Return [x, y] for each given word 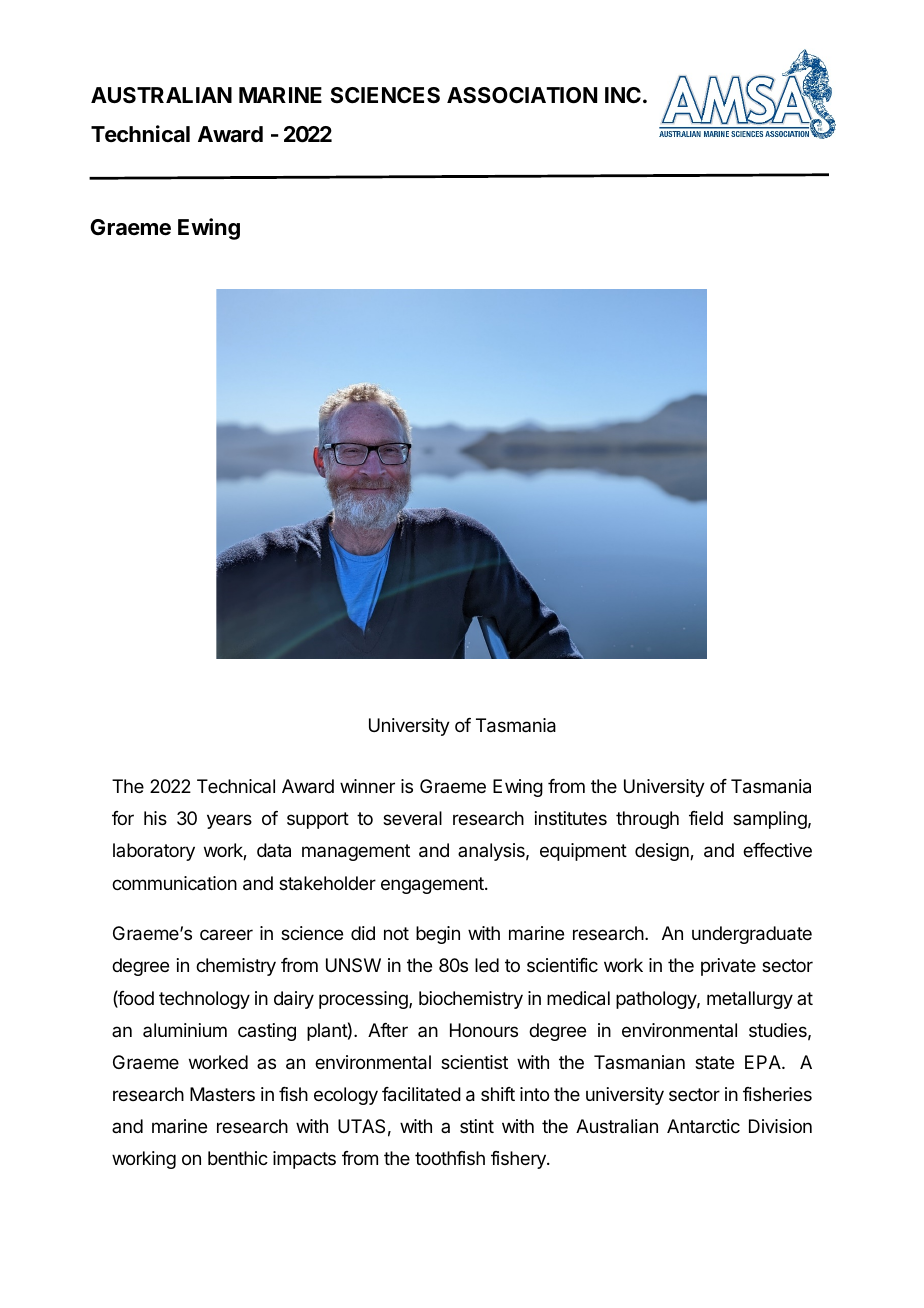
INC [623, 95]
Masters [222, 1094]
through [647, 820]
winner [367, 786]
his [155, 818]
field [706, 818]
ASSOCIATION [522, 95]
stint [477, 1126]
